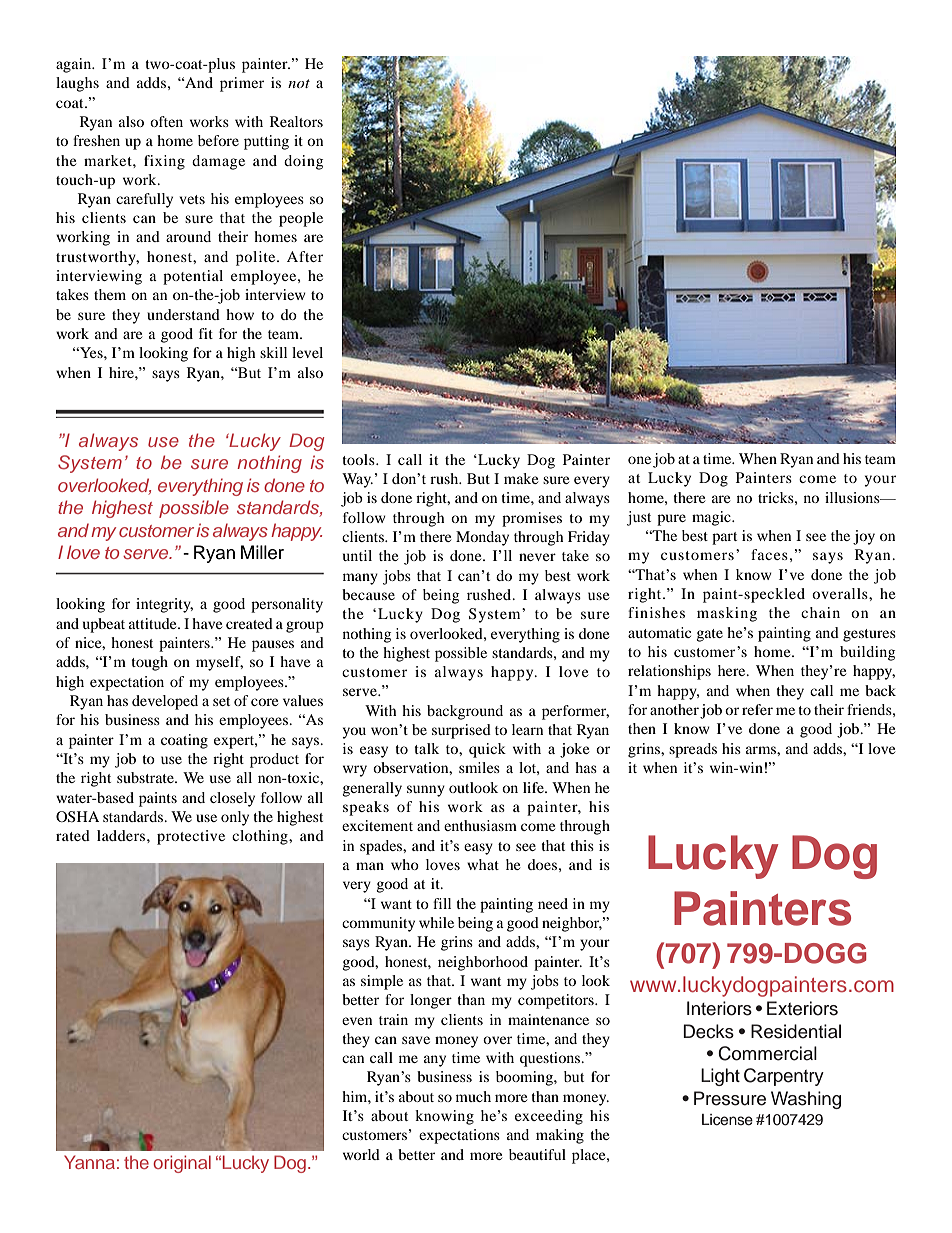 The image size is (952, 1233). What do you see at coordinates (727, 1120) in the screenshot?
I see `License` at bounding box center [727, 1120].
